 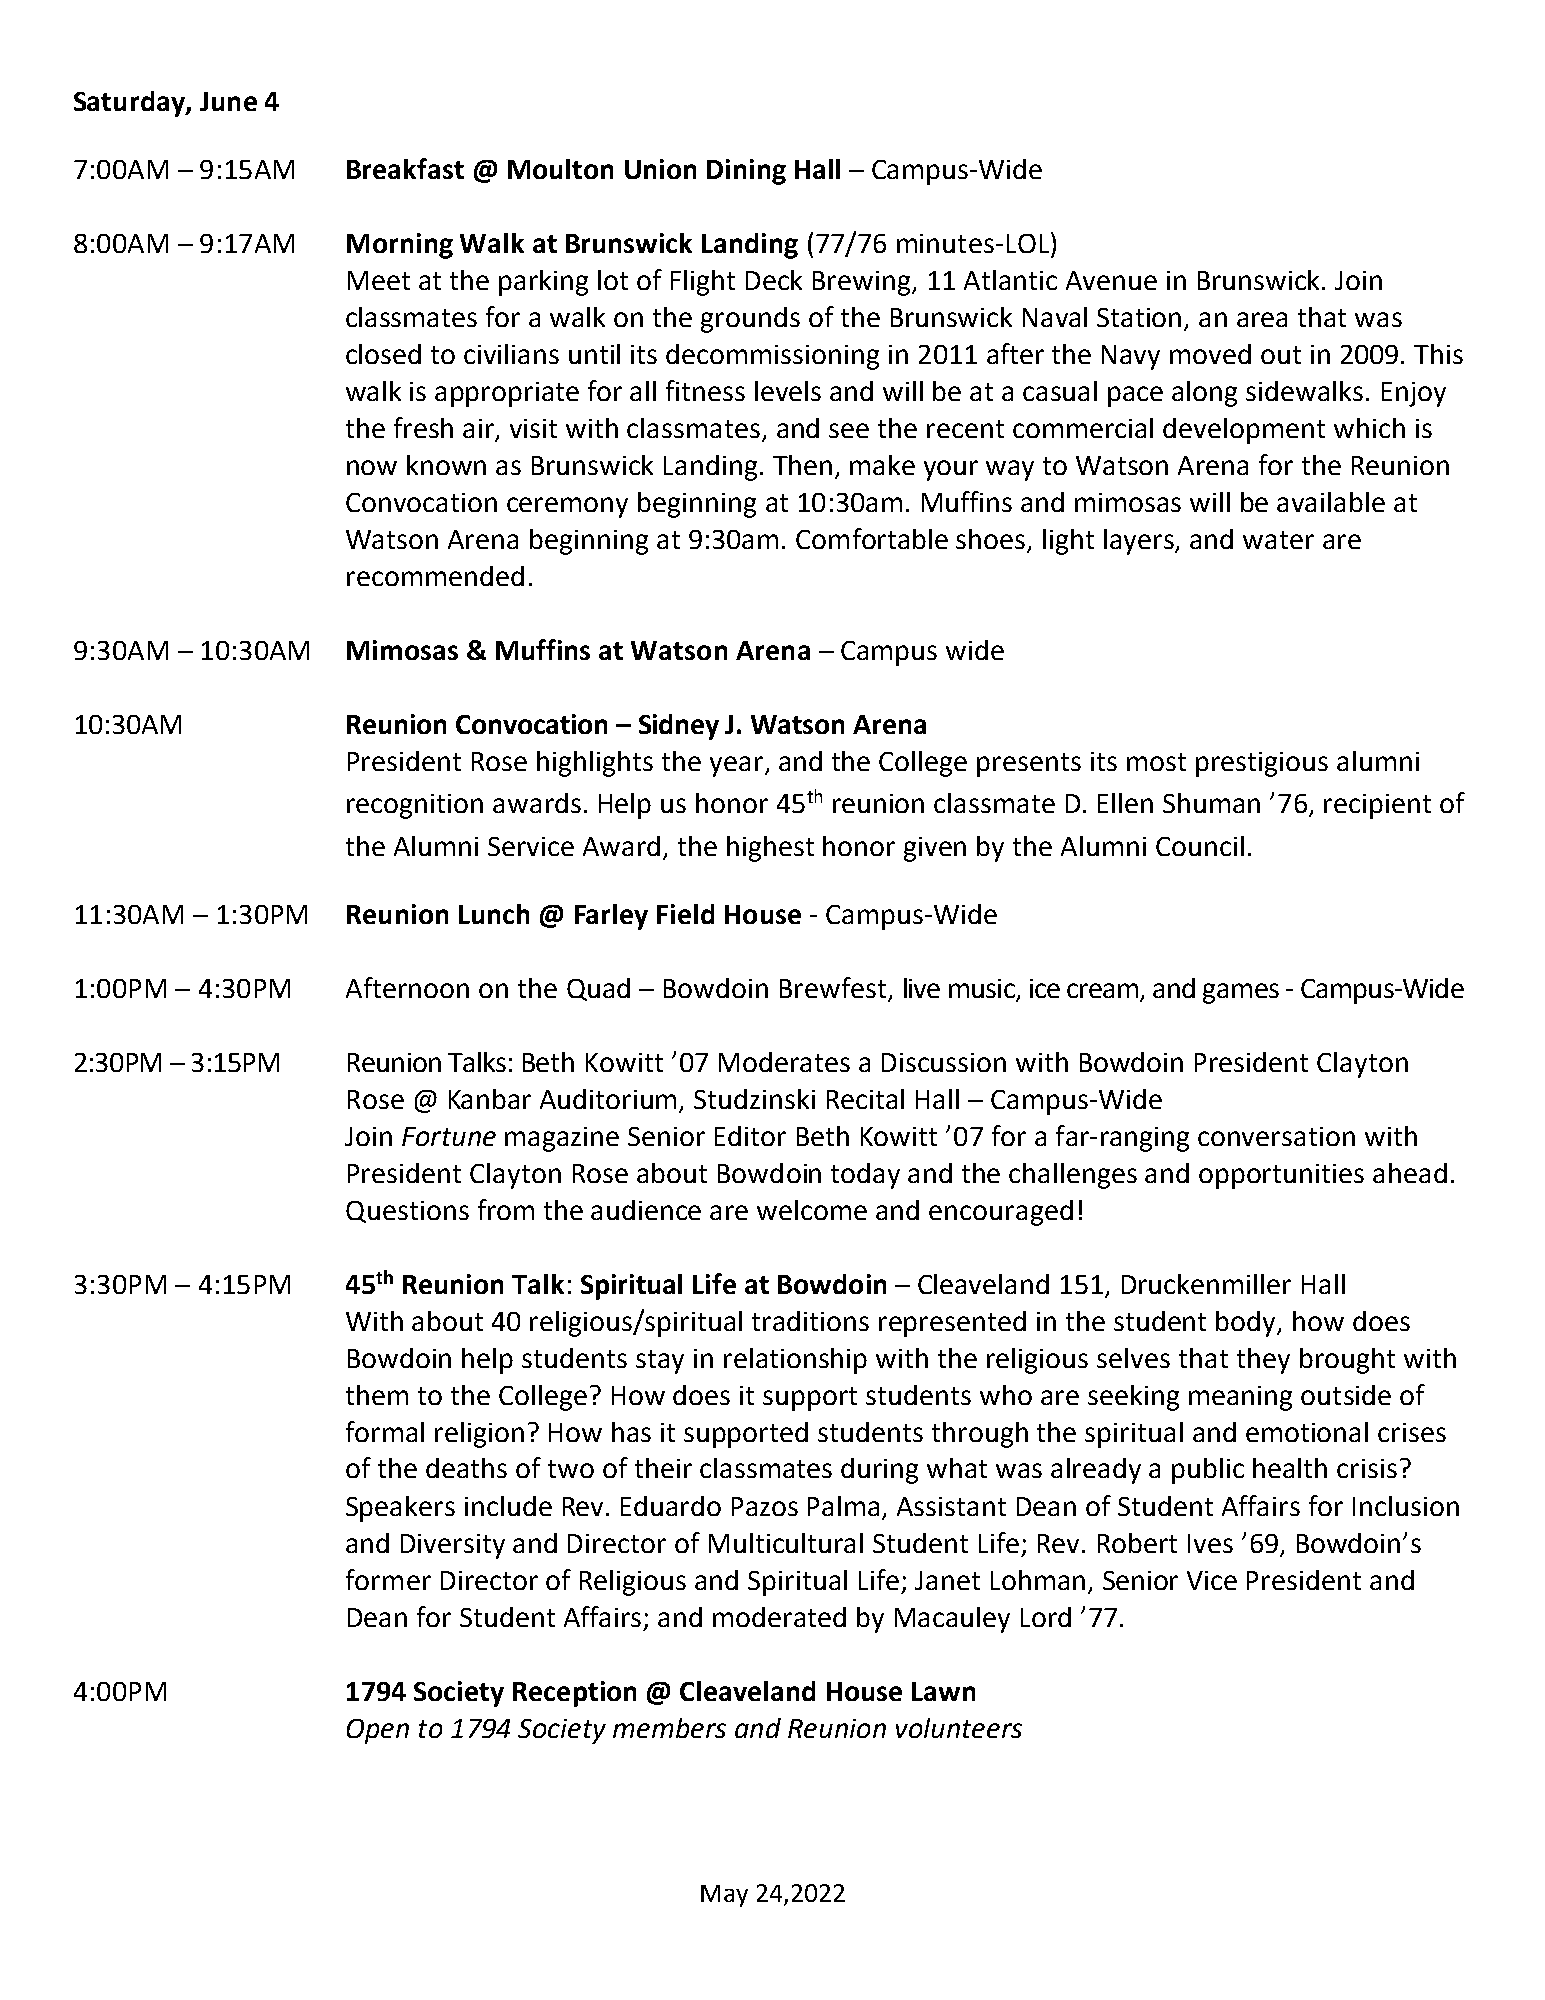 I want to click on recommended, so click(x=435, y=576).
